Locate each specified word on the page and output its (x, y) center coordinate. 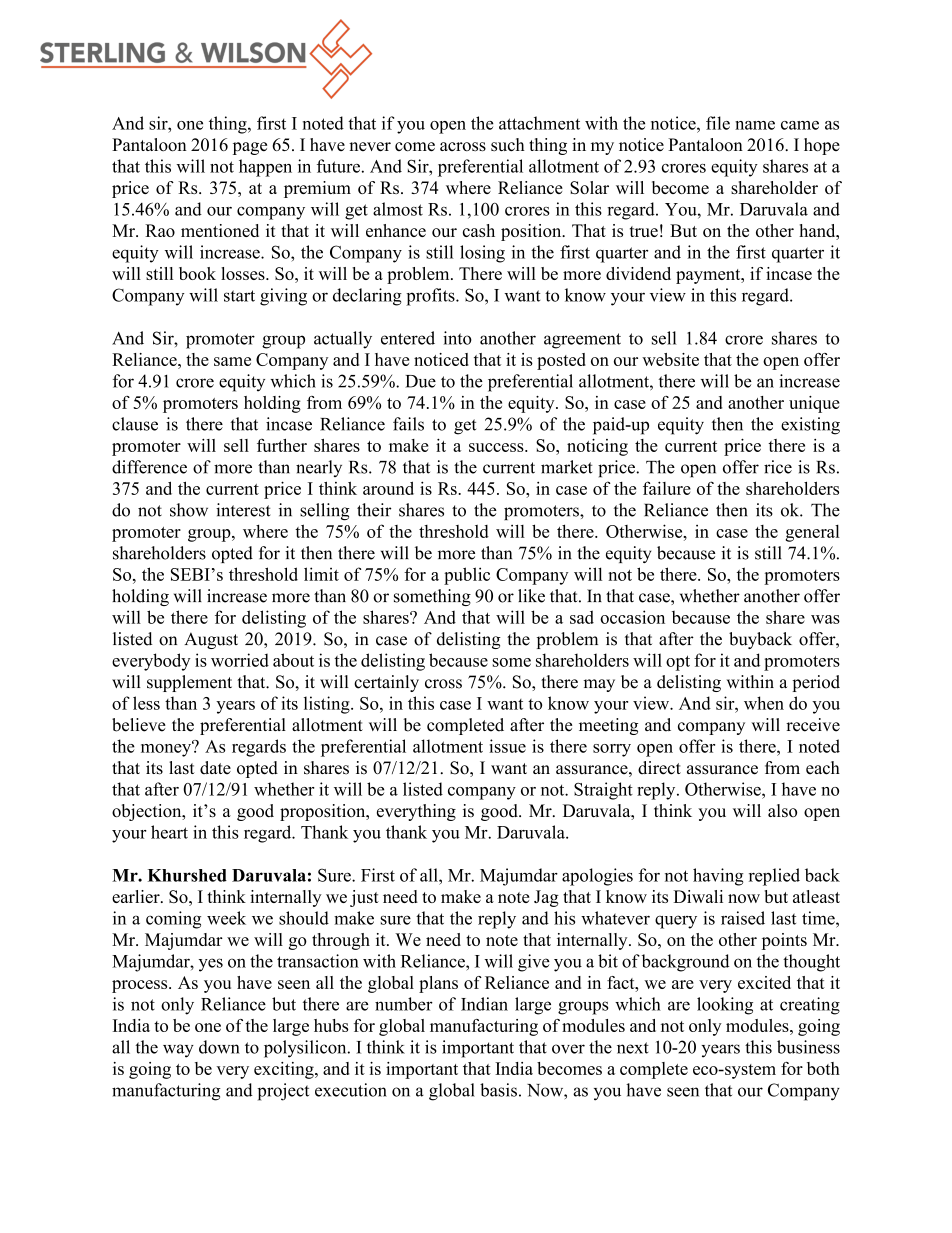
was (825, 619)
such (508, 145)
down (219, 1047)
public (467, 576)
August (211, 640)
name (755, 125)
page (250, 148)
